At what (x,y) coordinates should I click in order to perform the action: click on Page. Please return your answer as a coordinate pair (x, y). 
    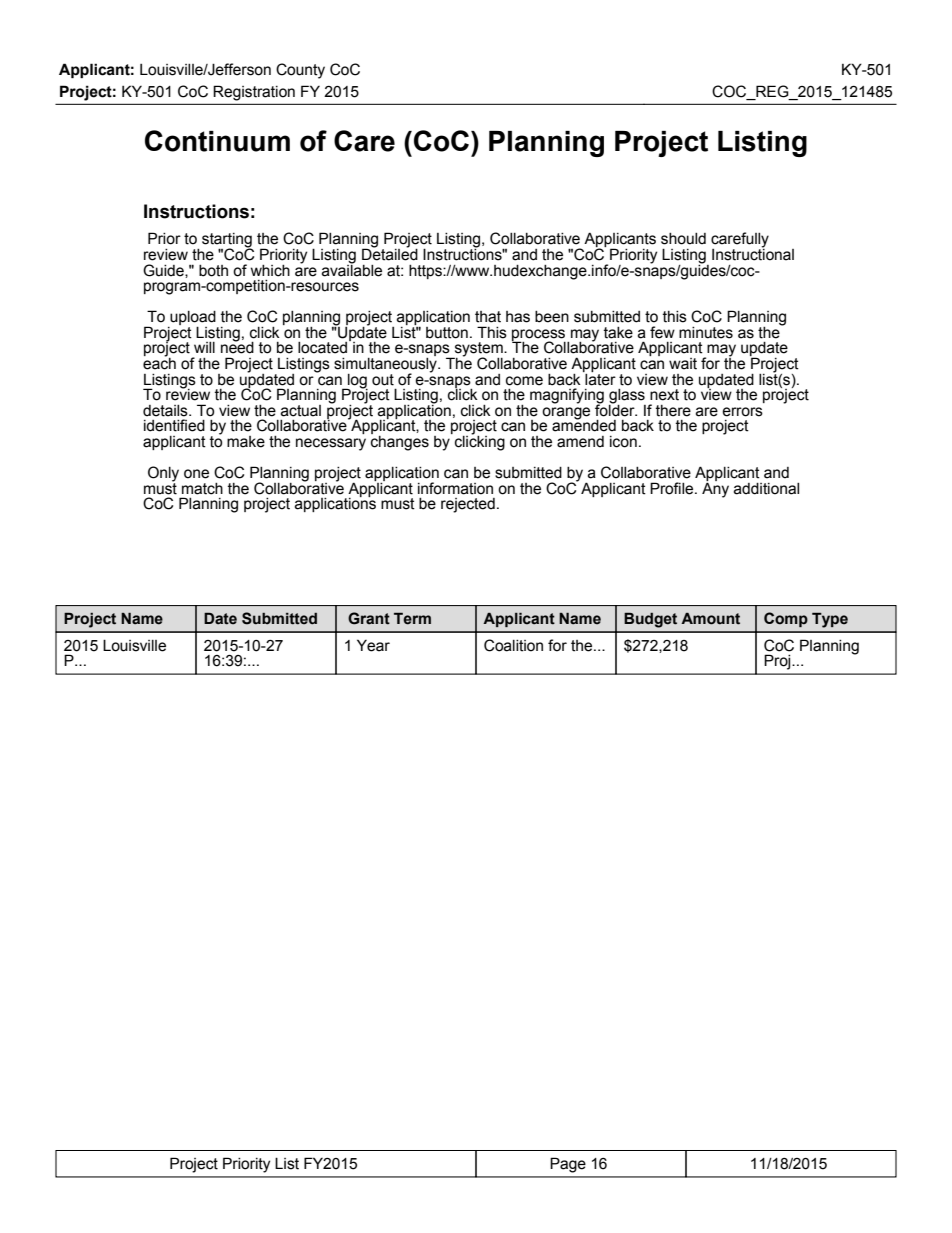
    Looking at the image, I should click on (568, 1165).
